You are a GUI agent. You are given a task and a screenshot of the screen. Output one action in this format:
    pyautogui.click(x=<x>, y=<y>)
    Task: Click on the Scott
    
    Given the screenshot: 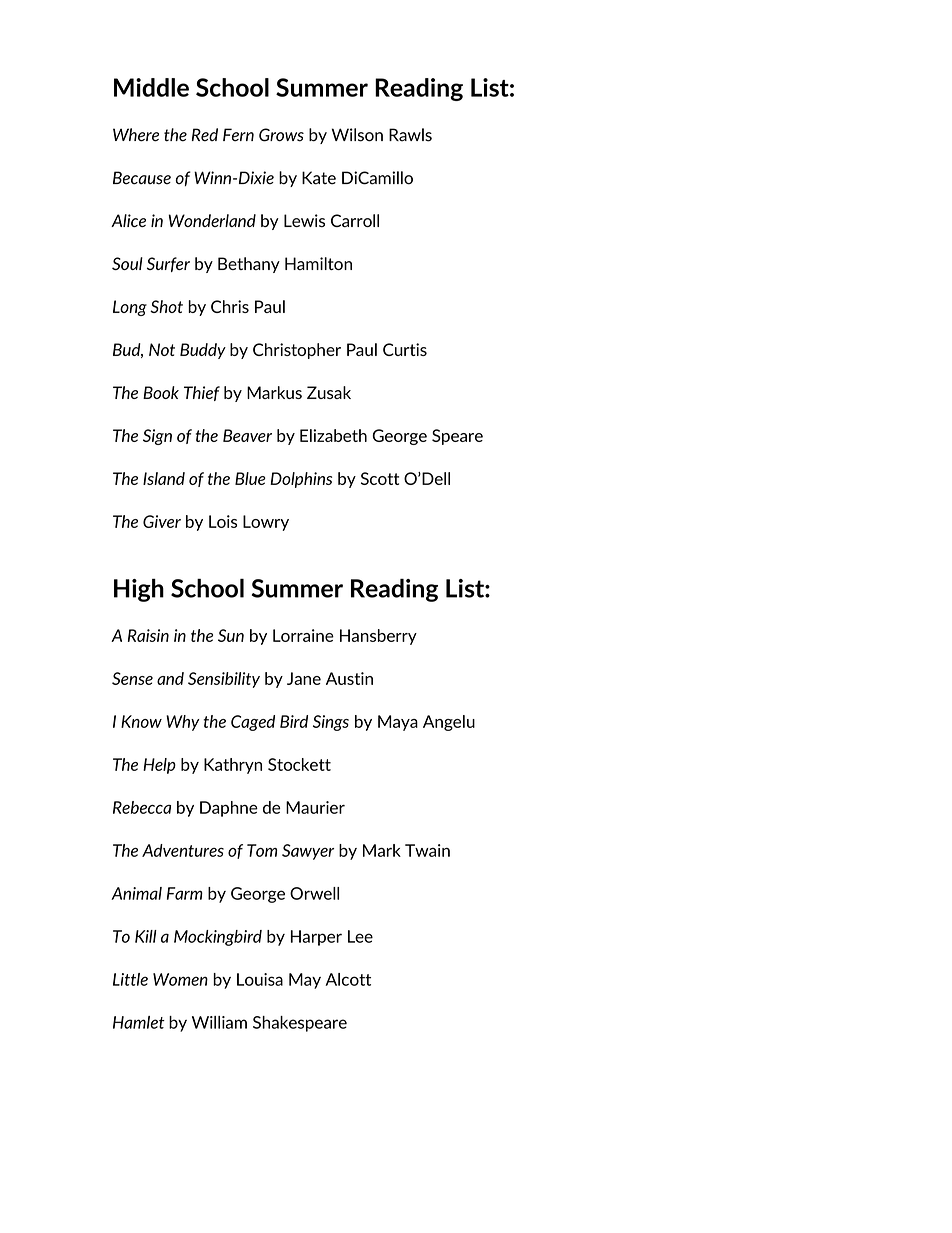 What is the action you would take?
    pyautogui.click(x=380, y=478)
